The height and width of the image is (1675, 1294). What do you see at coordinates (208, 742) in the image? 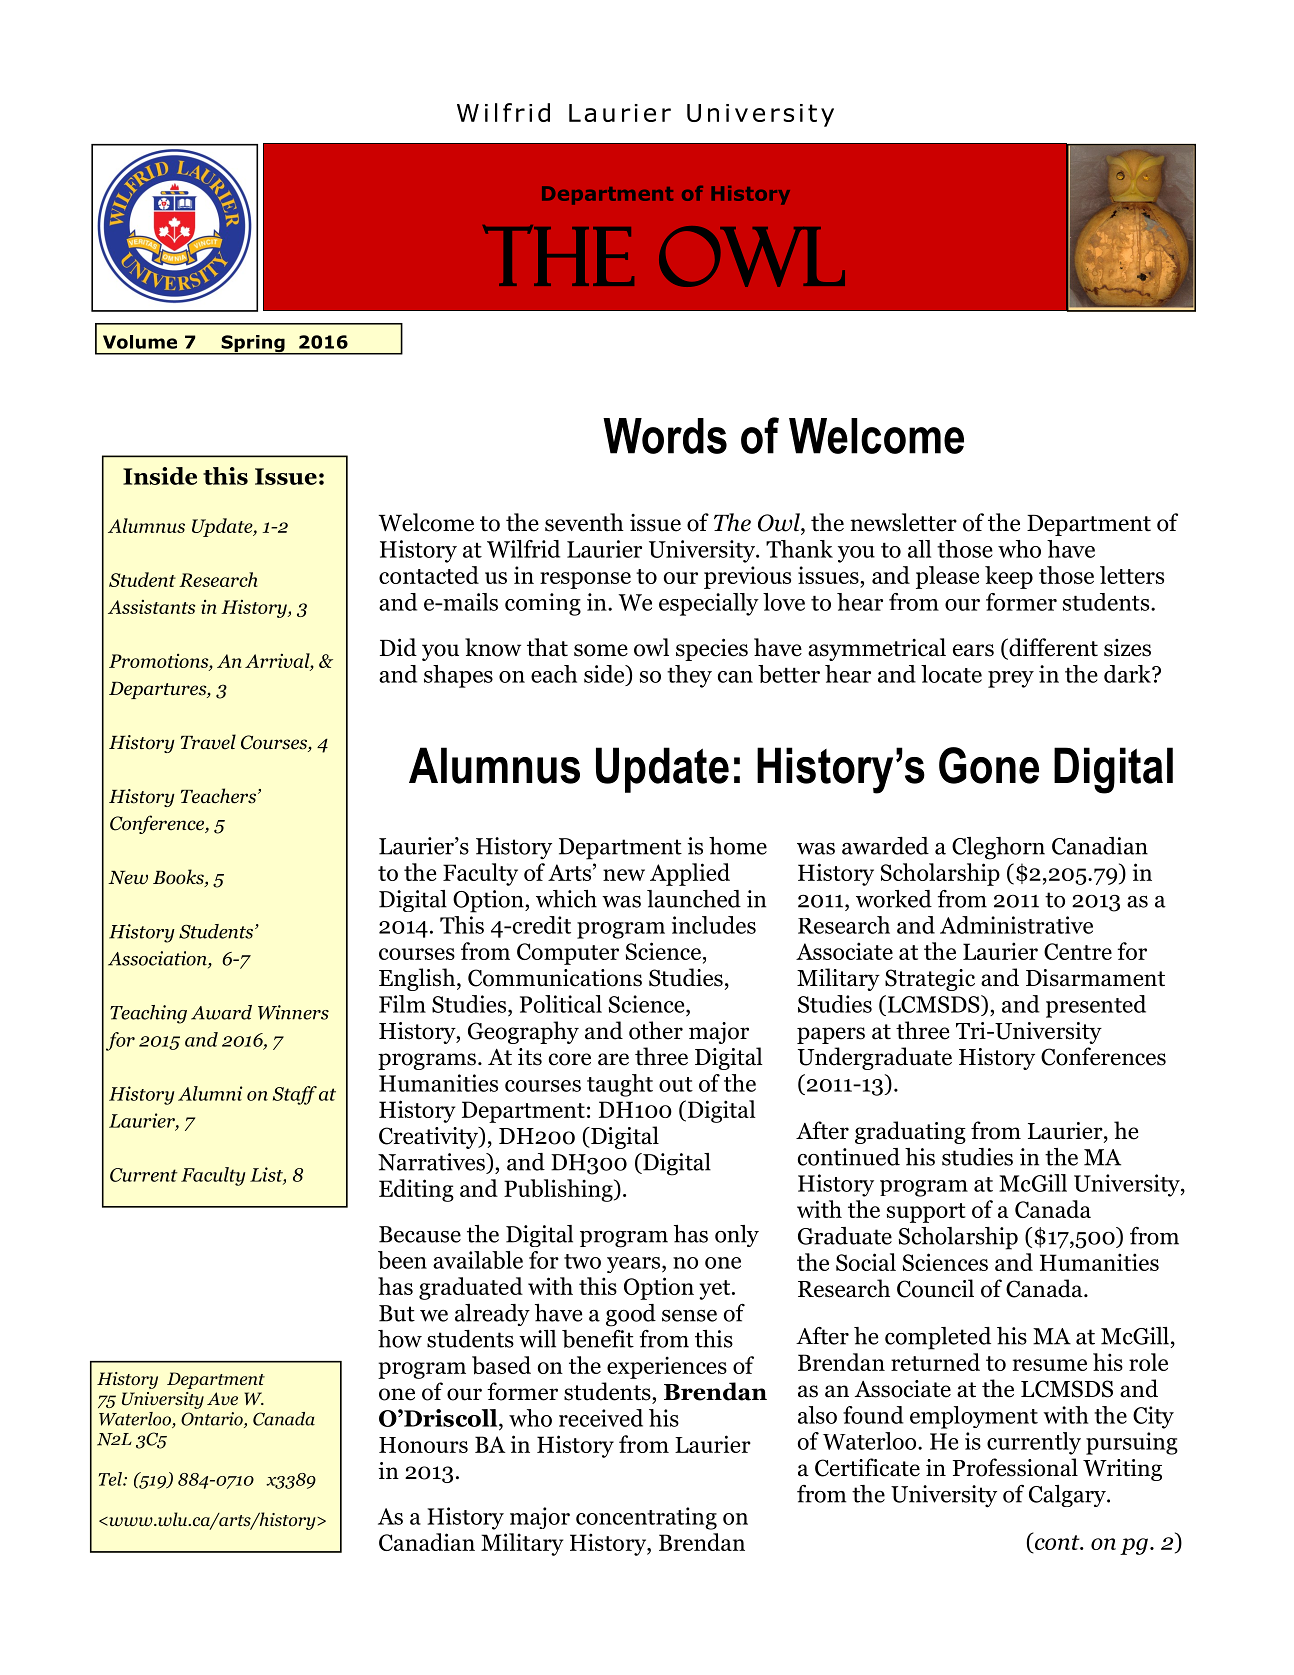
I see `Travel` at bounding box center [208, 742].
